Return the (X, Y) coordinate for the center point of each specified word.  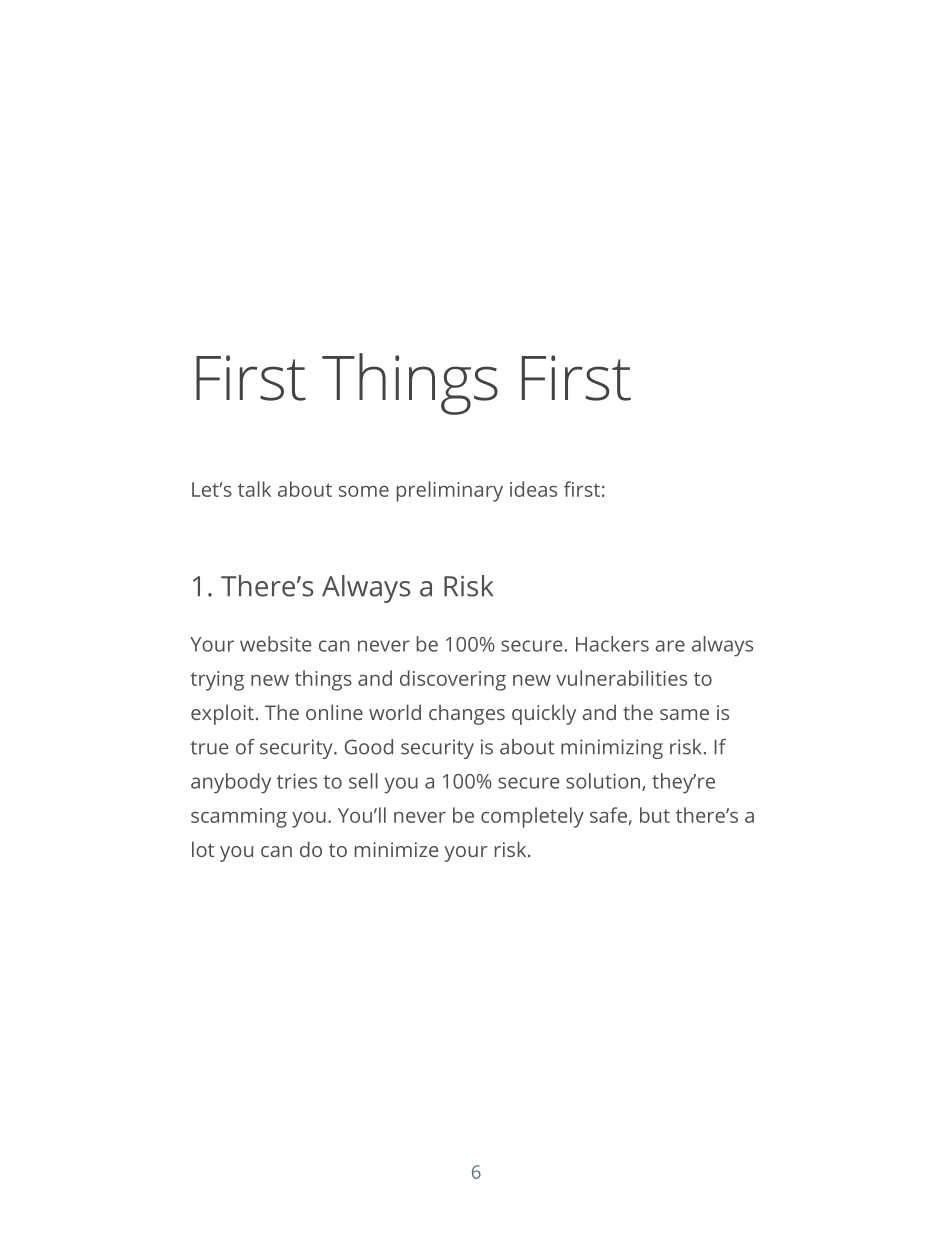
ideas (533, 489)
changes (467, 714)
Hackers (612, 644)
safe (608, 815)
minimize (396, 849)
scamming (239, 818)
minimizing (612, 749)
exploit (222, 714)
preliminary (450, 491)
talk (254, 489)
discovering (453, 680)
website (275, 644)
